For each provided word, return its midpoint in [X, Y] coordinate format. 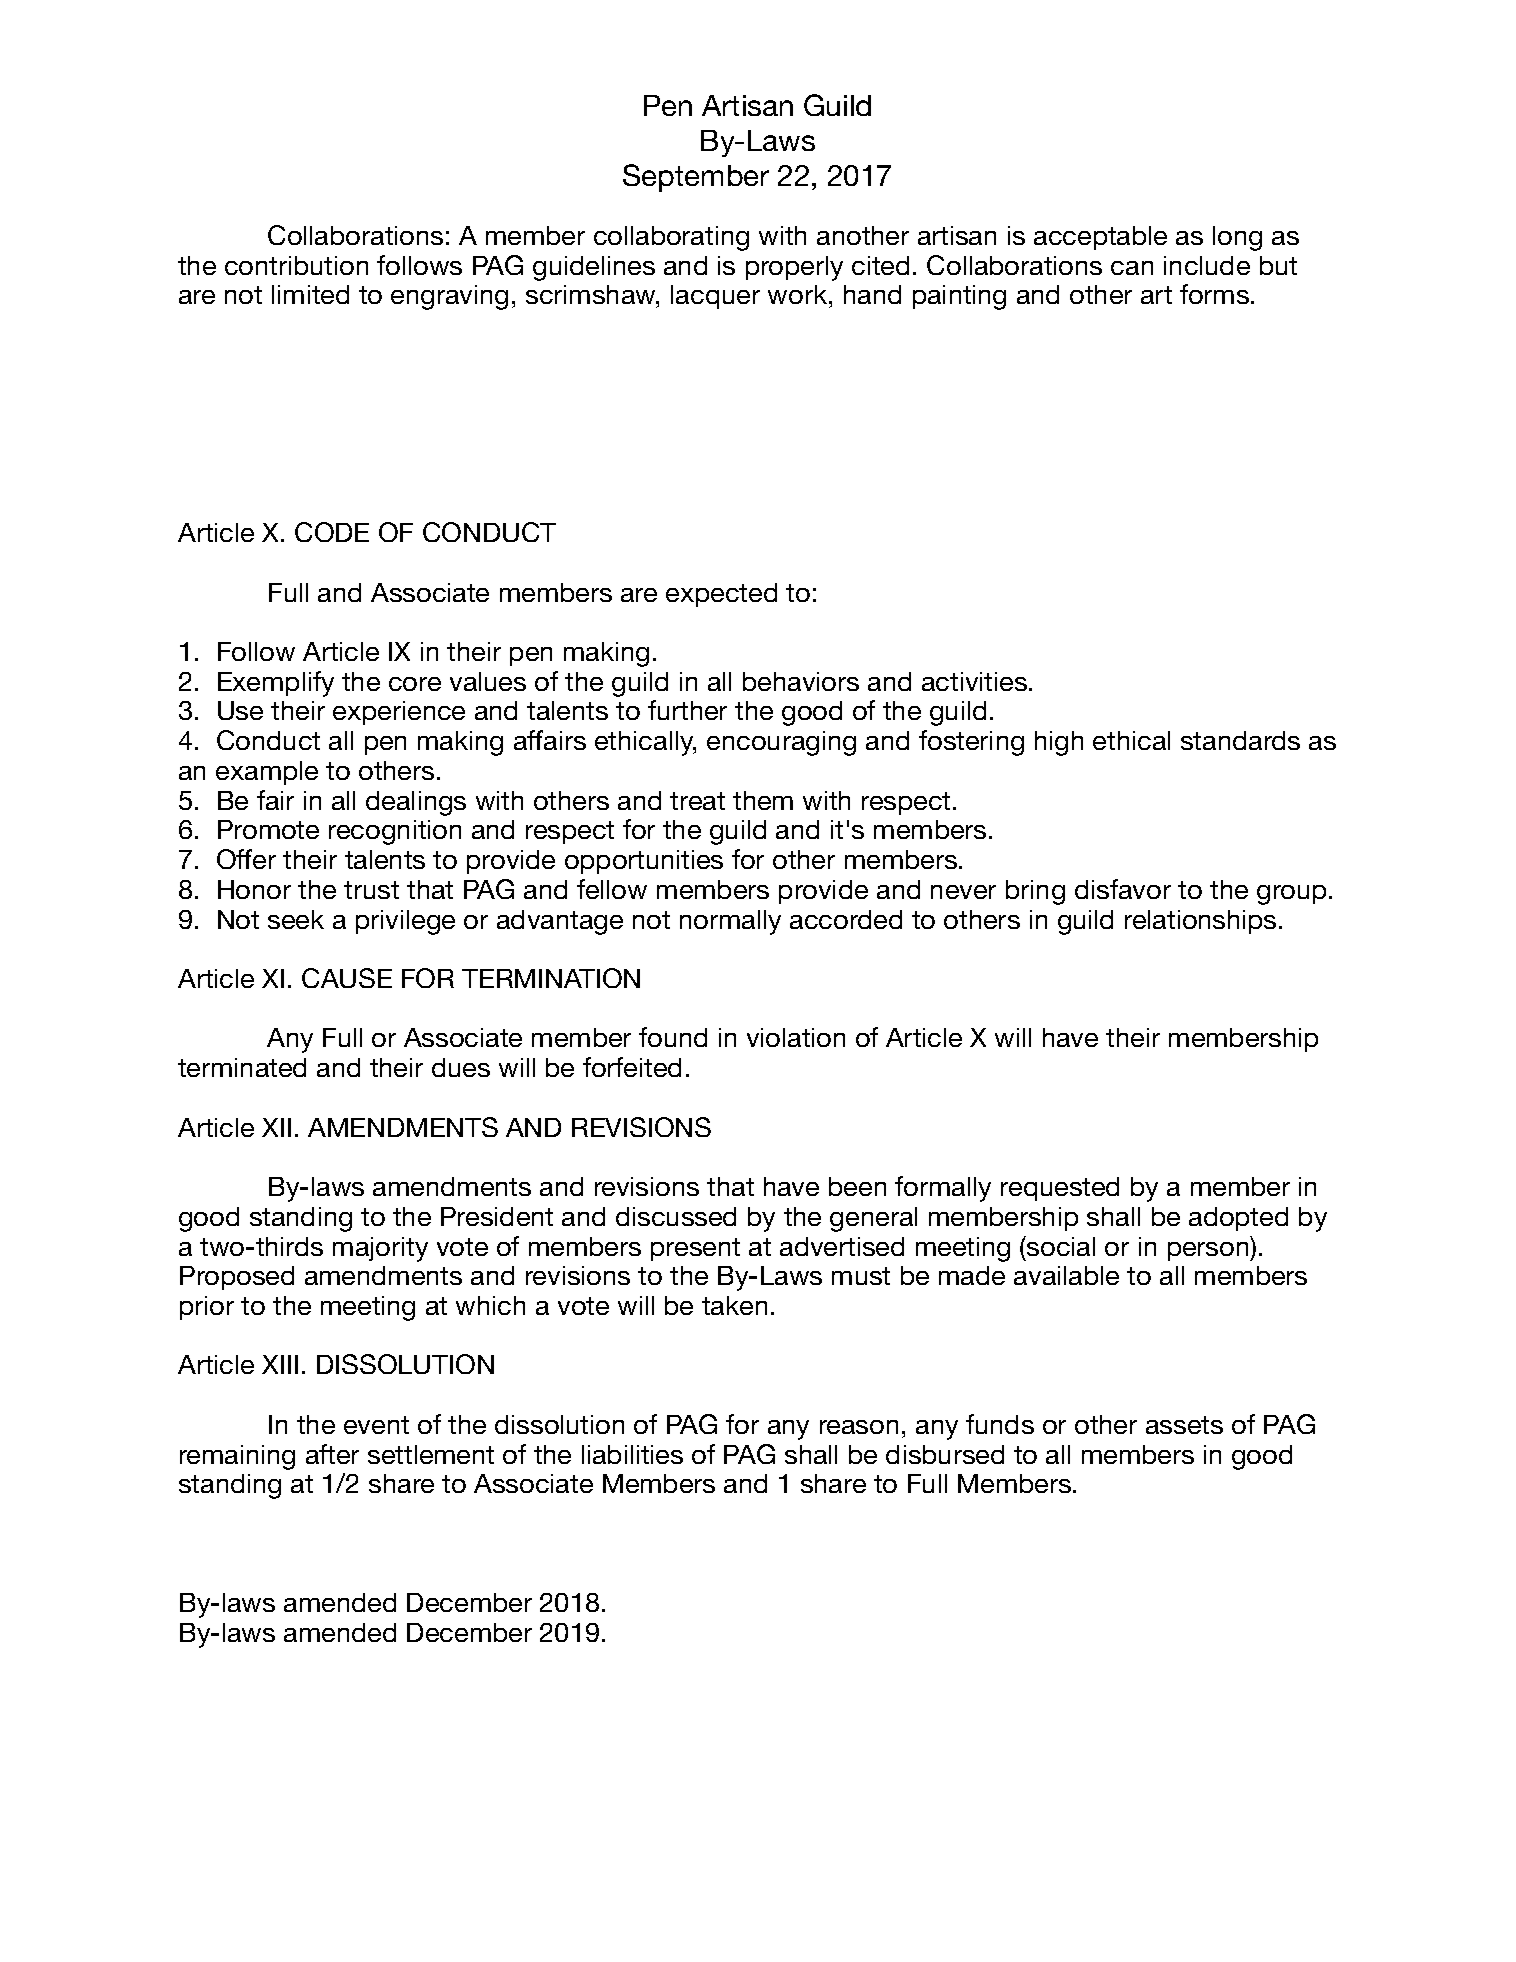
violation [796, 1037]
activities [974, 681]
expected [721, 595]
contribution [296, 265]
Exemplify [276, 684]
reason [859, 1427]
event [376, 1425]
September [696, 178]
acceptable [1100, 238]
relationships [1200, 922]
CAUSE [347, 978]
